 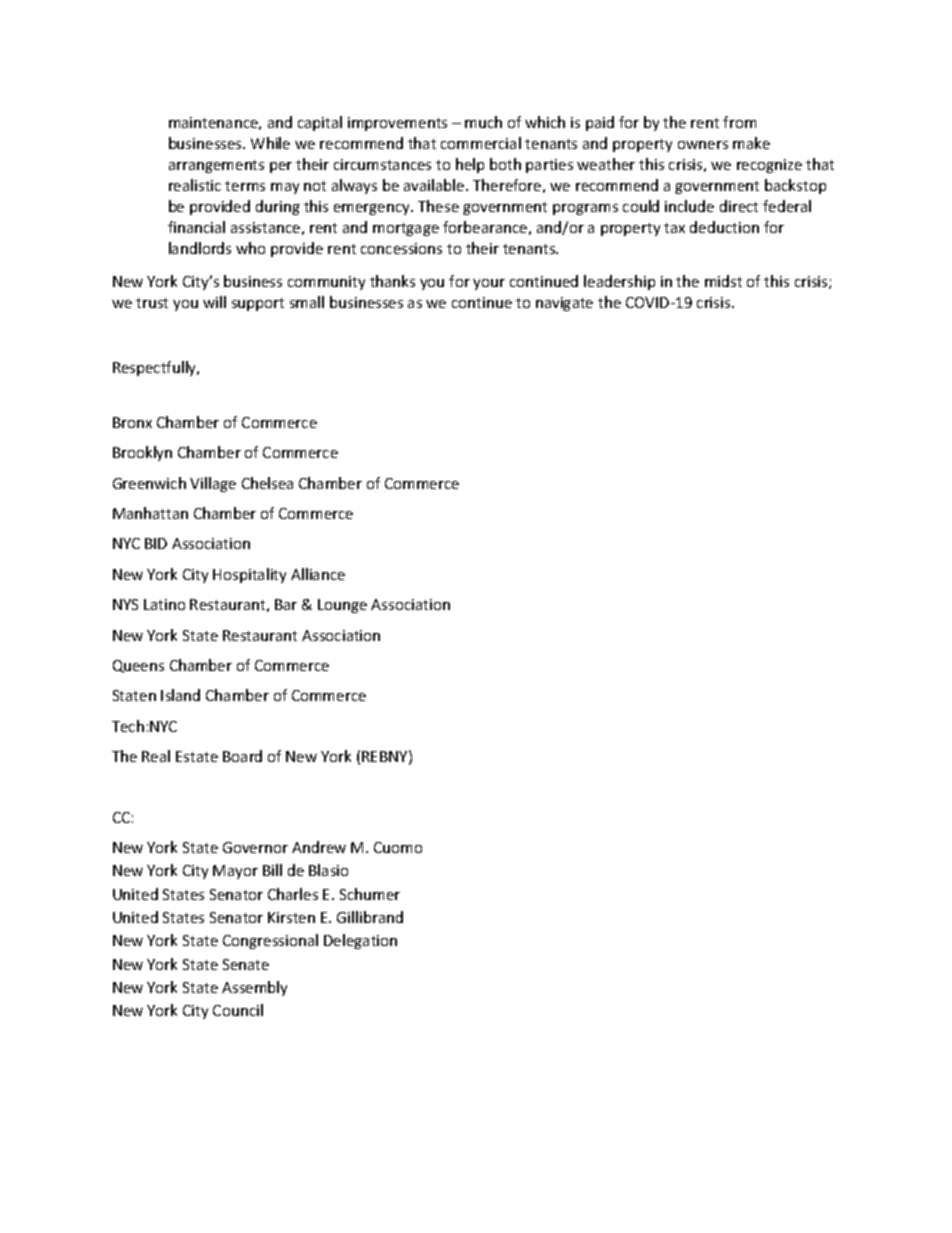 What do you see at coordinates (132, 422) in the screenshot?
I see `Bronx` at bounding box center [132, 422].
